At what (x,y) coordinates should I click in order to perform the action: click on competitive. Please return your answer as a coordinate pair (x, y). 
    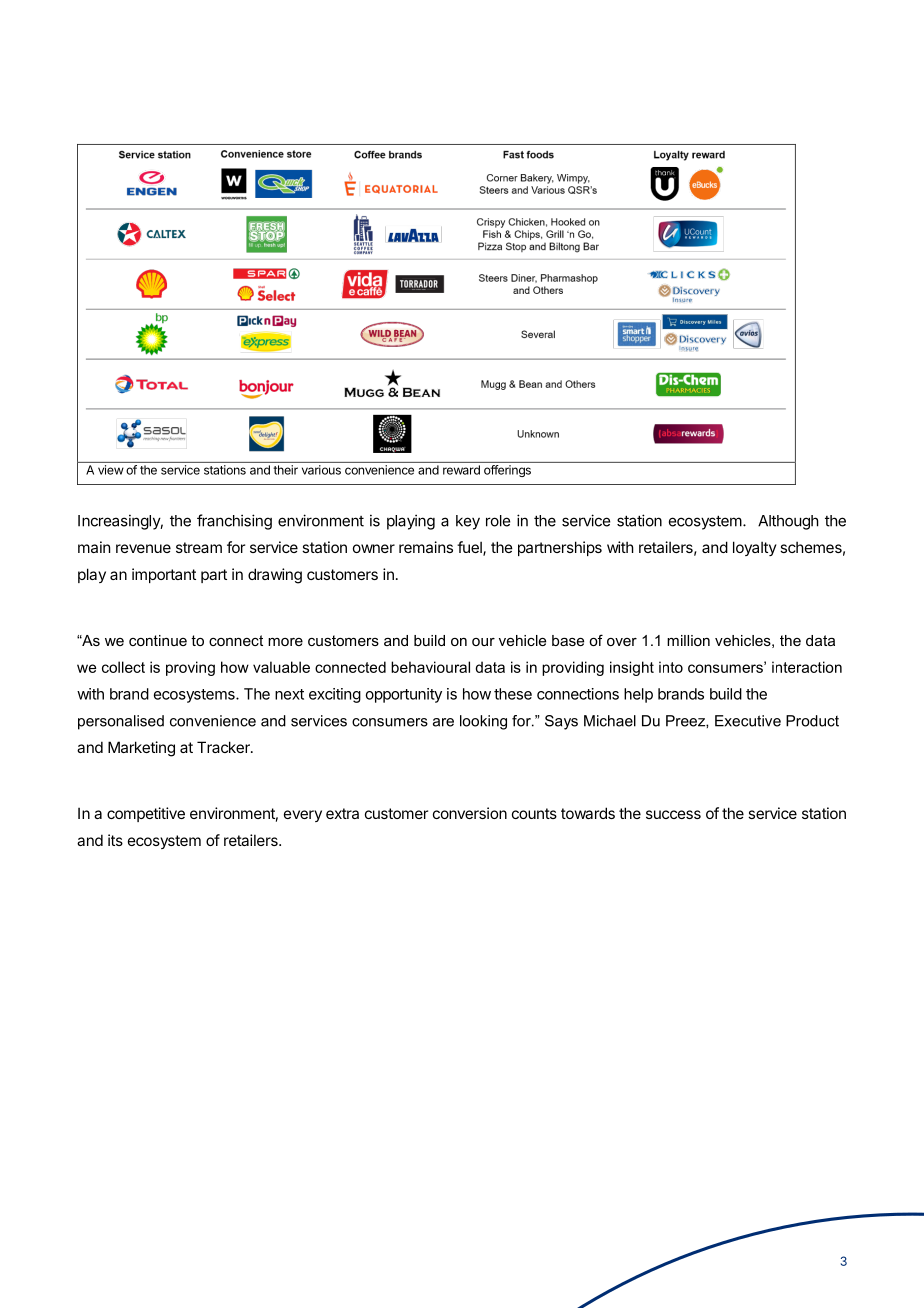
    Looking at the image, I should click on (146, 814).
